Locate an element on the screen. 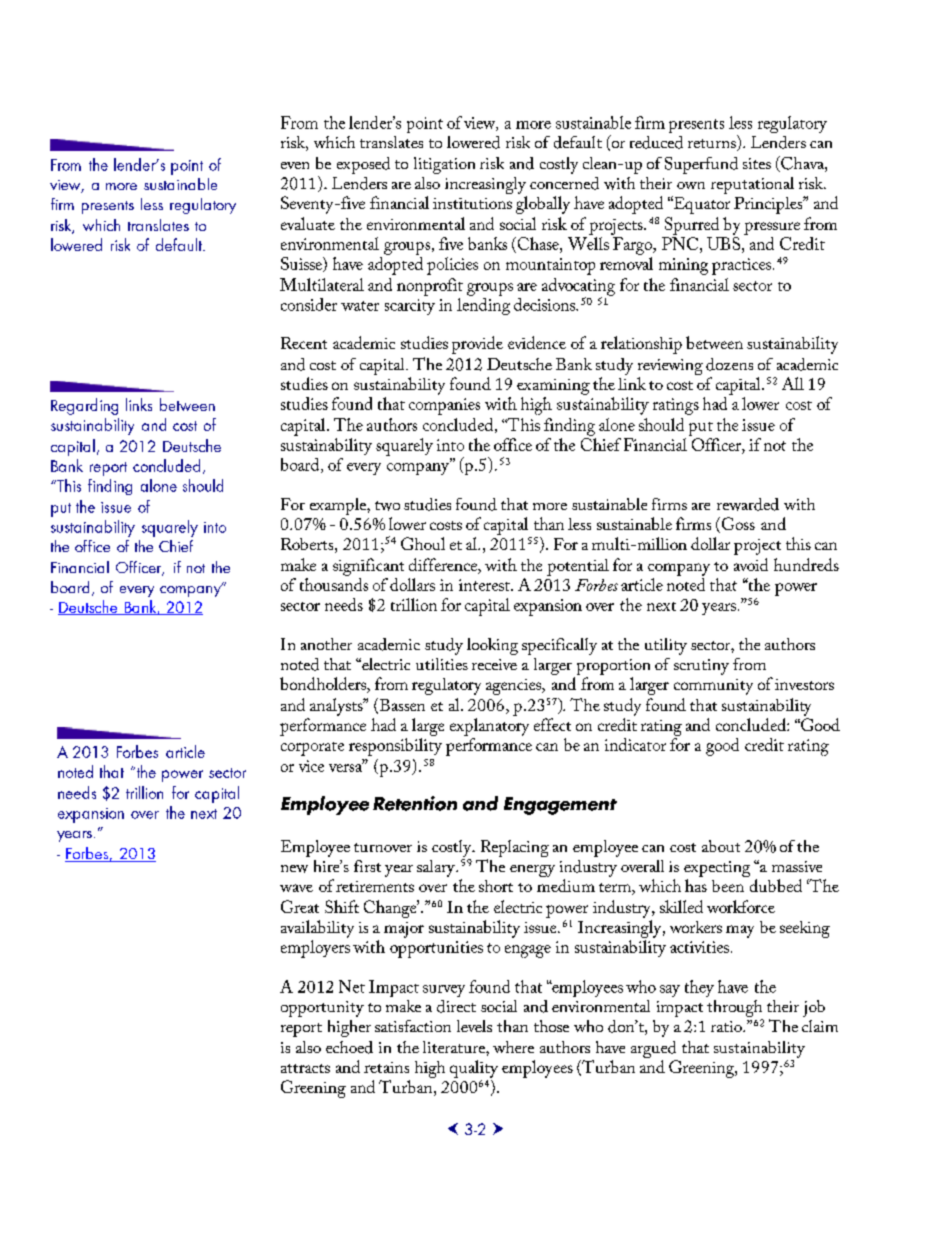 The width and height of the screenshot is (952, 1233). about is located at coordinates (721, 846).
